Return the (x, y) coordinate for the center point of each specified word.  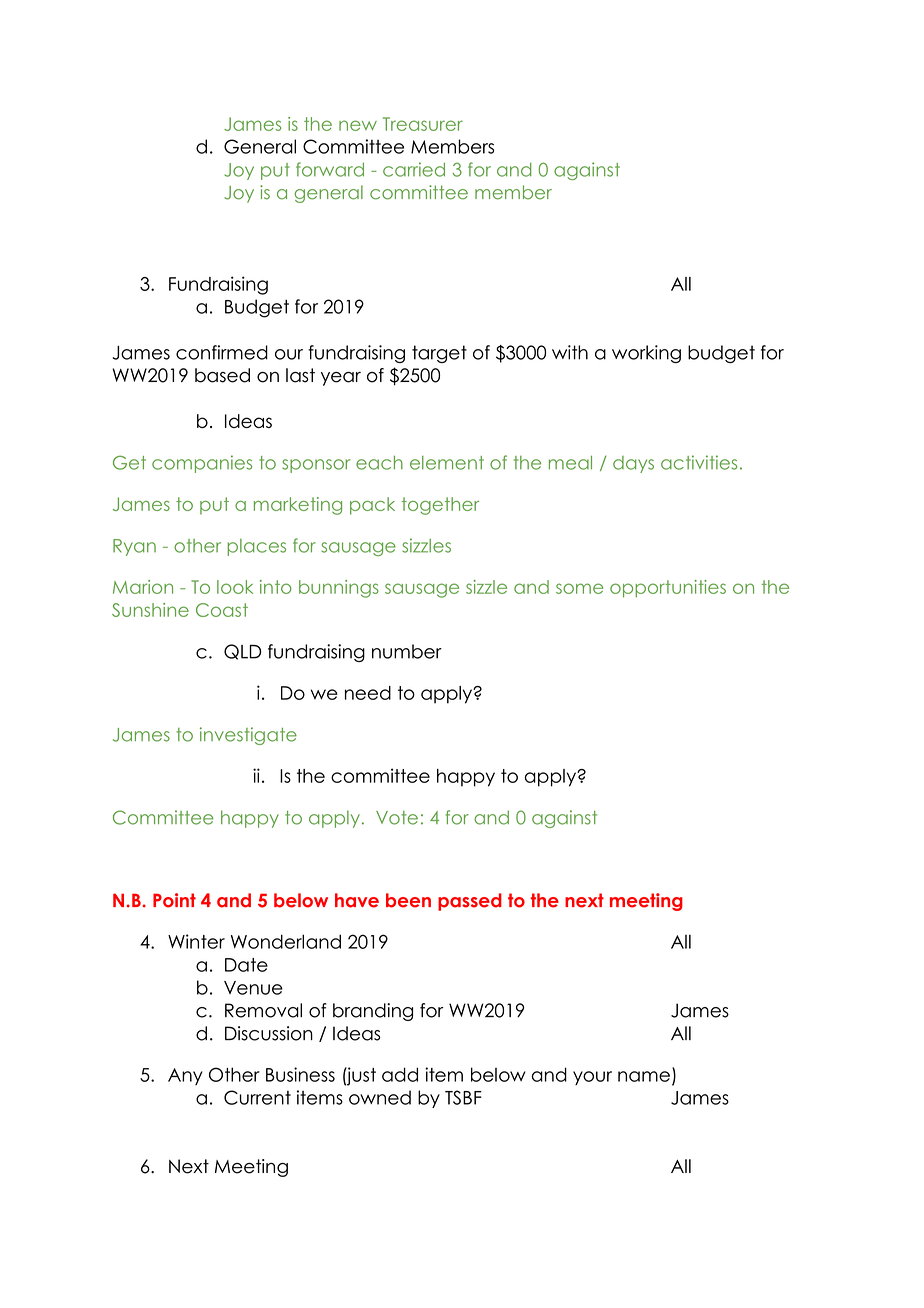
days (633, 464)
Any (185, 1076)
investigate (248, 736)
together (440, 506)
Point (174, 900)
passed (470, 902)
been (408, 900)
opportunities (668, 589)
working (646, 354)
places (256, 547)
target (439, 354)
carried (414, 169)
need (368, 693)
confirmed (222, 352)
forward (330, 169)
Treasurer (423, 124)
